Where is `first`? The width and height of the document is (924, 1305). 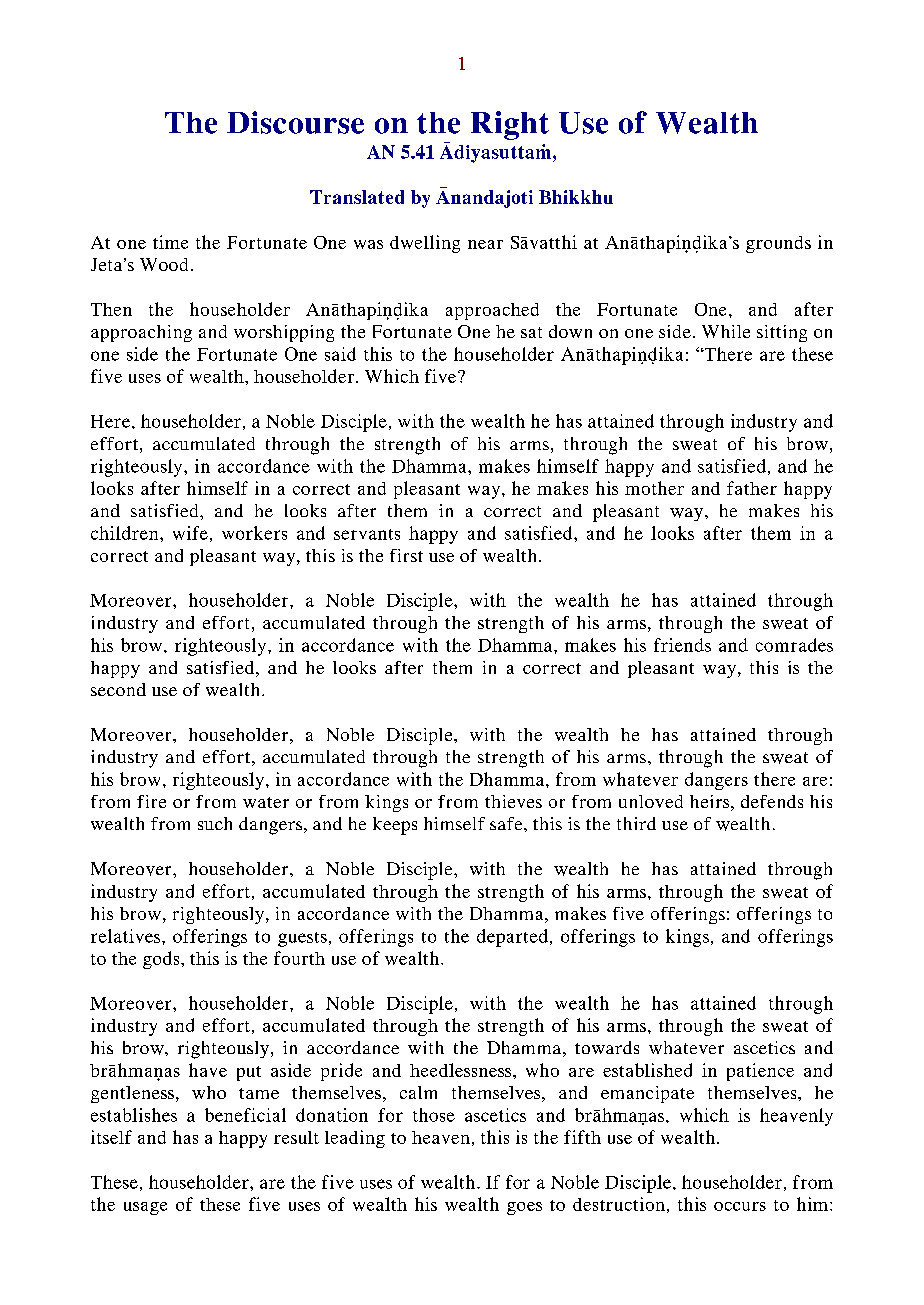
first is located at coordinates (406, 555).
